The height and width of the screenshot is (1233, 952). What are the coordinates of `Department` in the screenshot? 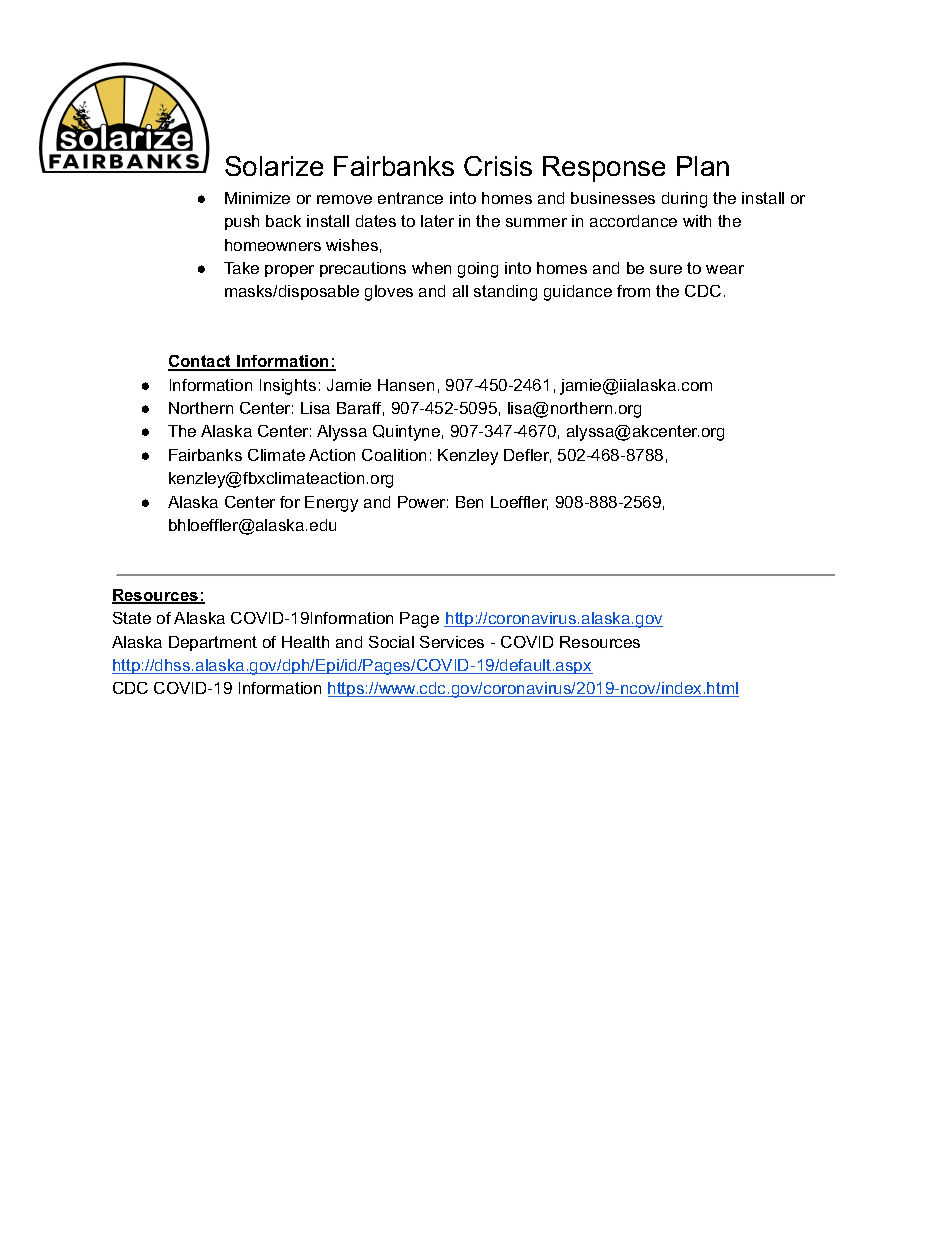 It's located at (213, 643).
